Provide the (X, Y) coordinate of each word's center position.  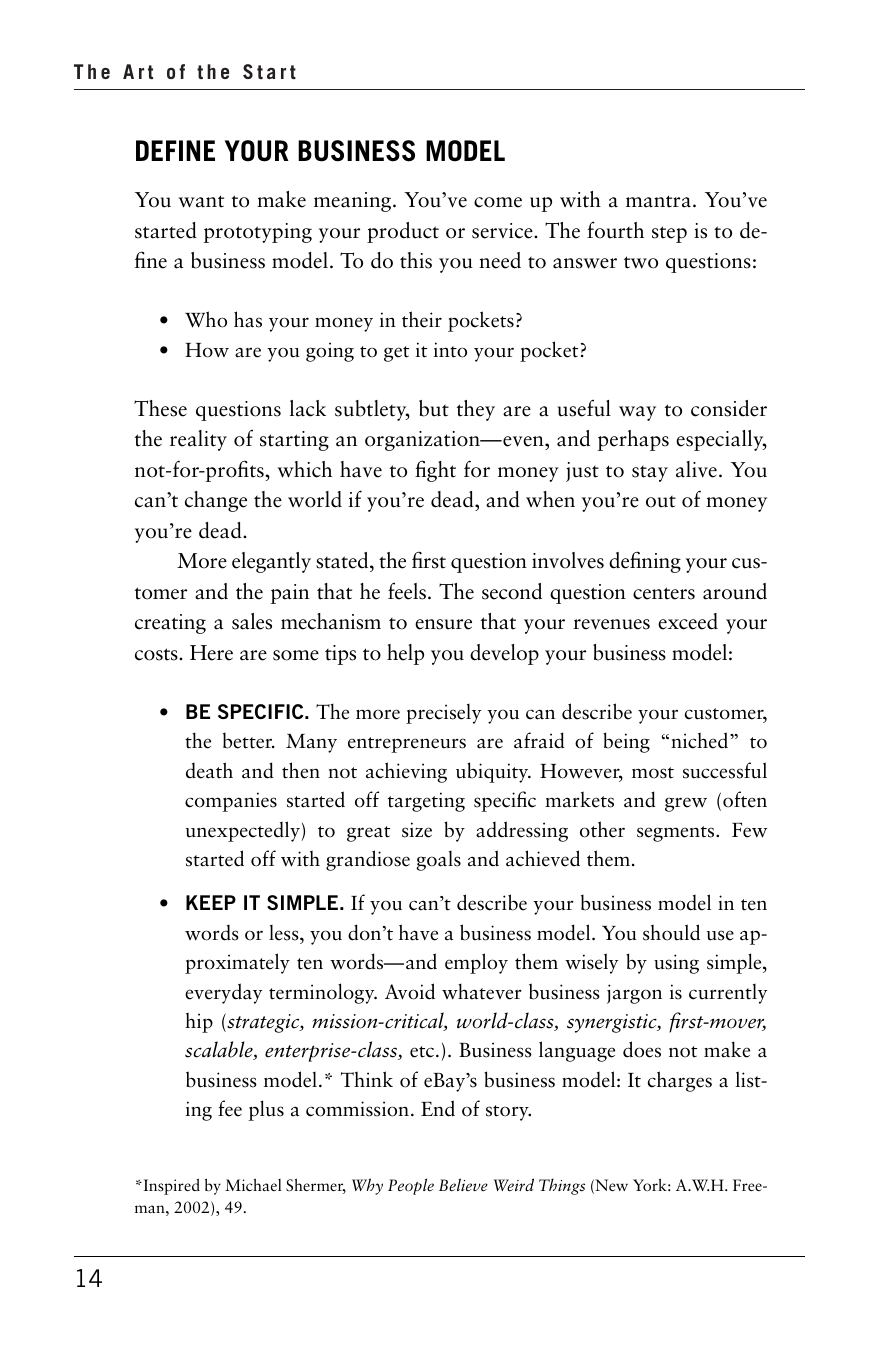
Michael (253, 1184)
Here (211, 653)
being (626, 742)
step (669, 234)
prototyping (257, 233)
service (503, 231)
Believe (463, 1184)
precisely (443, 714)
